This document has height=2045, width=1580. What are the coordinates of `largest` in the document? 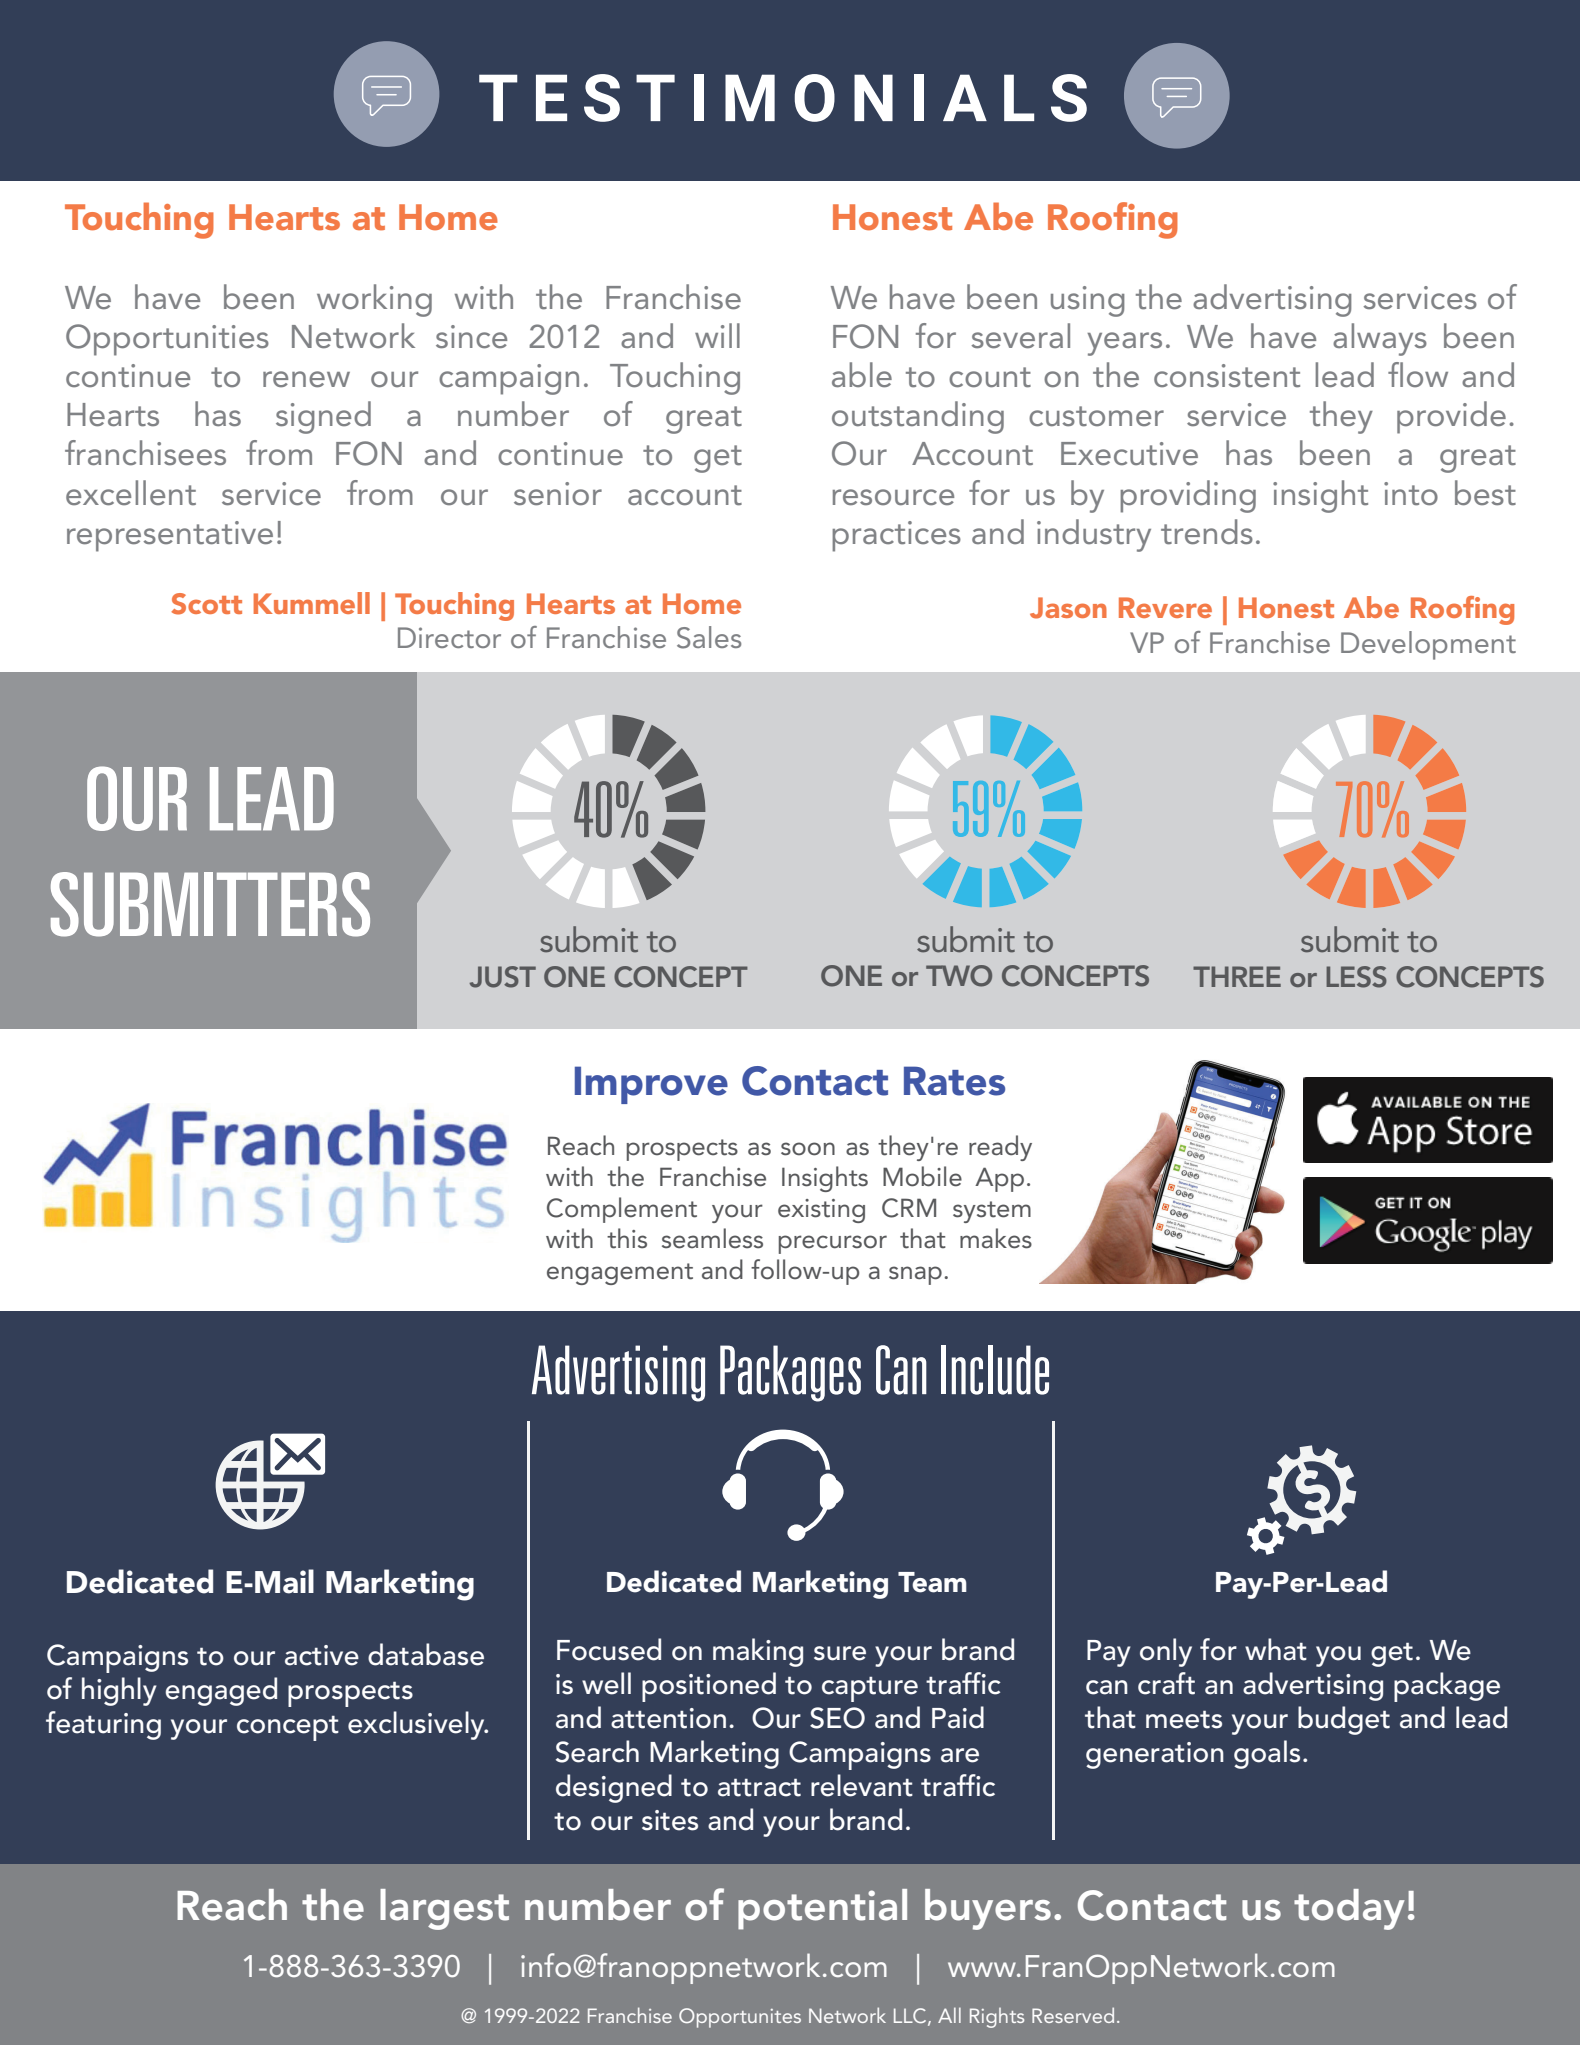 It's located at (444, 1909).
